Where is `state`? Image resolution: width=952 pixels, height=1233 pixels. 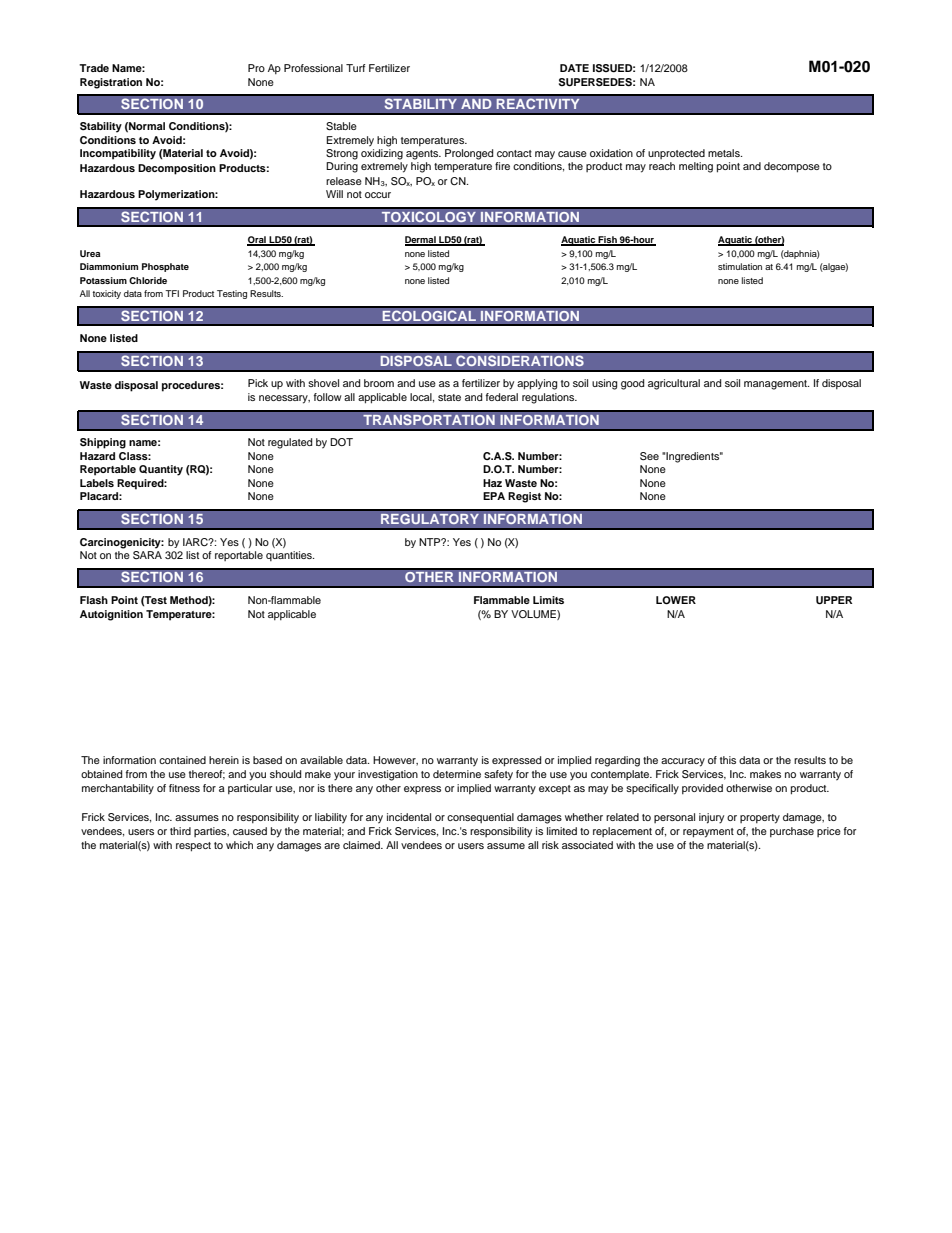
state is located at coordinates (449, 397).
